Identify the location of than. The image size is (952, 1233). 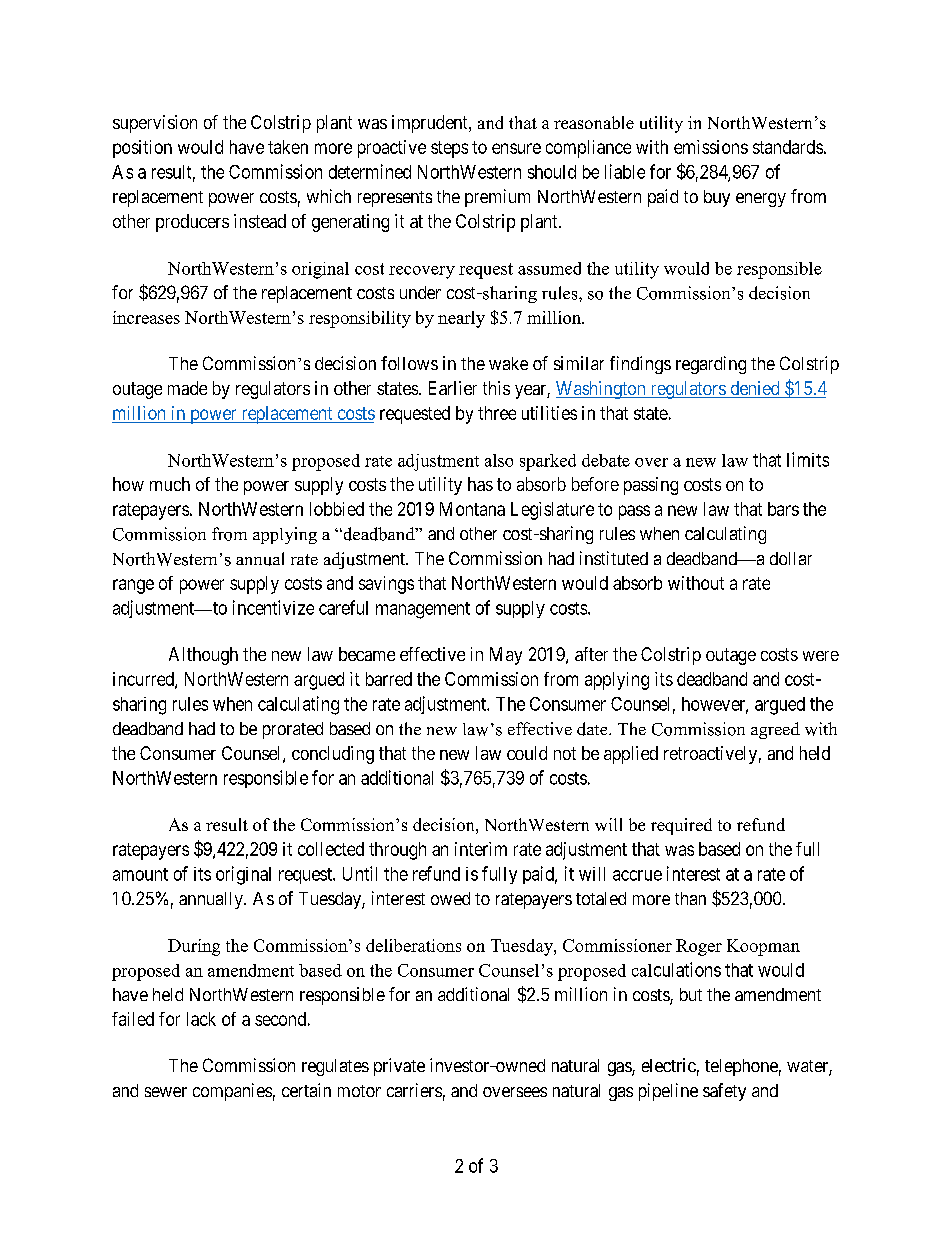
(690, 898).
